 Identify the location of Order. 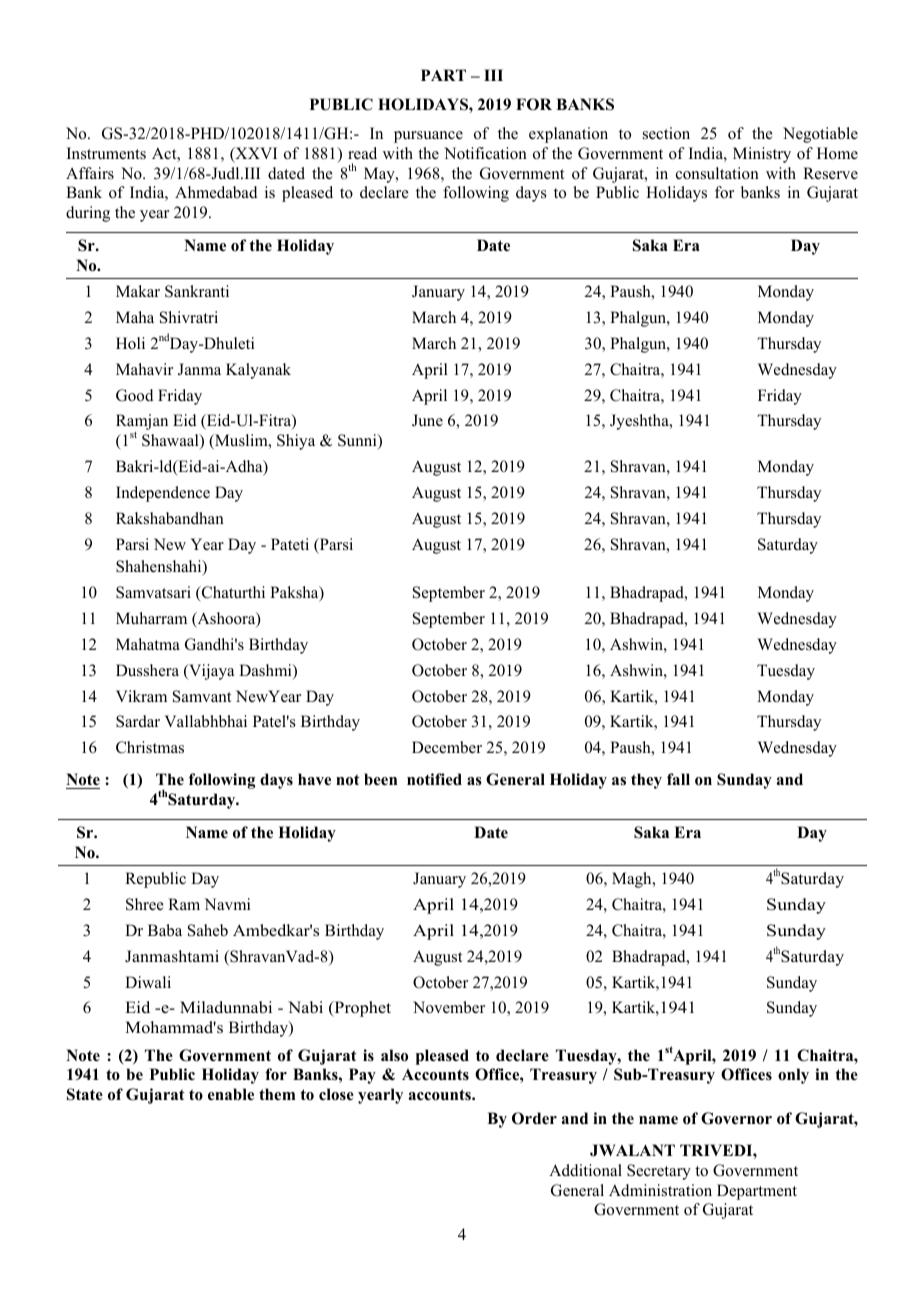
(534, 1118).
